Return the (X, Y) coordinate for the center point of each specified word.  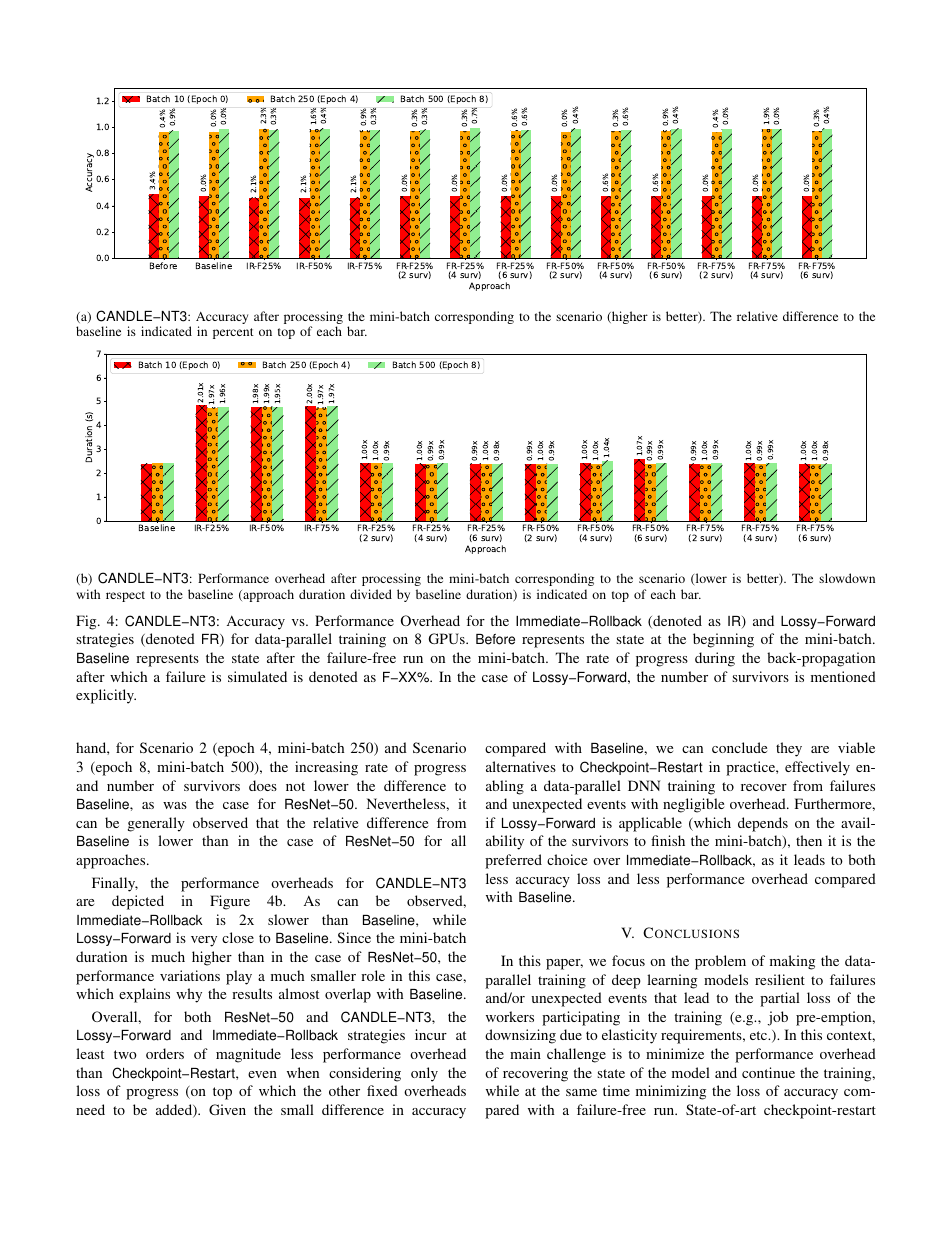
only (424, 1074)
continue (768, 1072)
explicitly (106, 696)
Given (227, 1109)
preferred (513, 861)
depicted (138, 902)
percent (233, 333)
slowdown (847, 578)
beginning (723, 640)
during (715, 659)
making (792, 962)
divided (371, 594)
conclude (739, 747)
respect (125, 596)
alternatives (521, 766)
